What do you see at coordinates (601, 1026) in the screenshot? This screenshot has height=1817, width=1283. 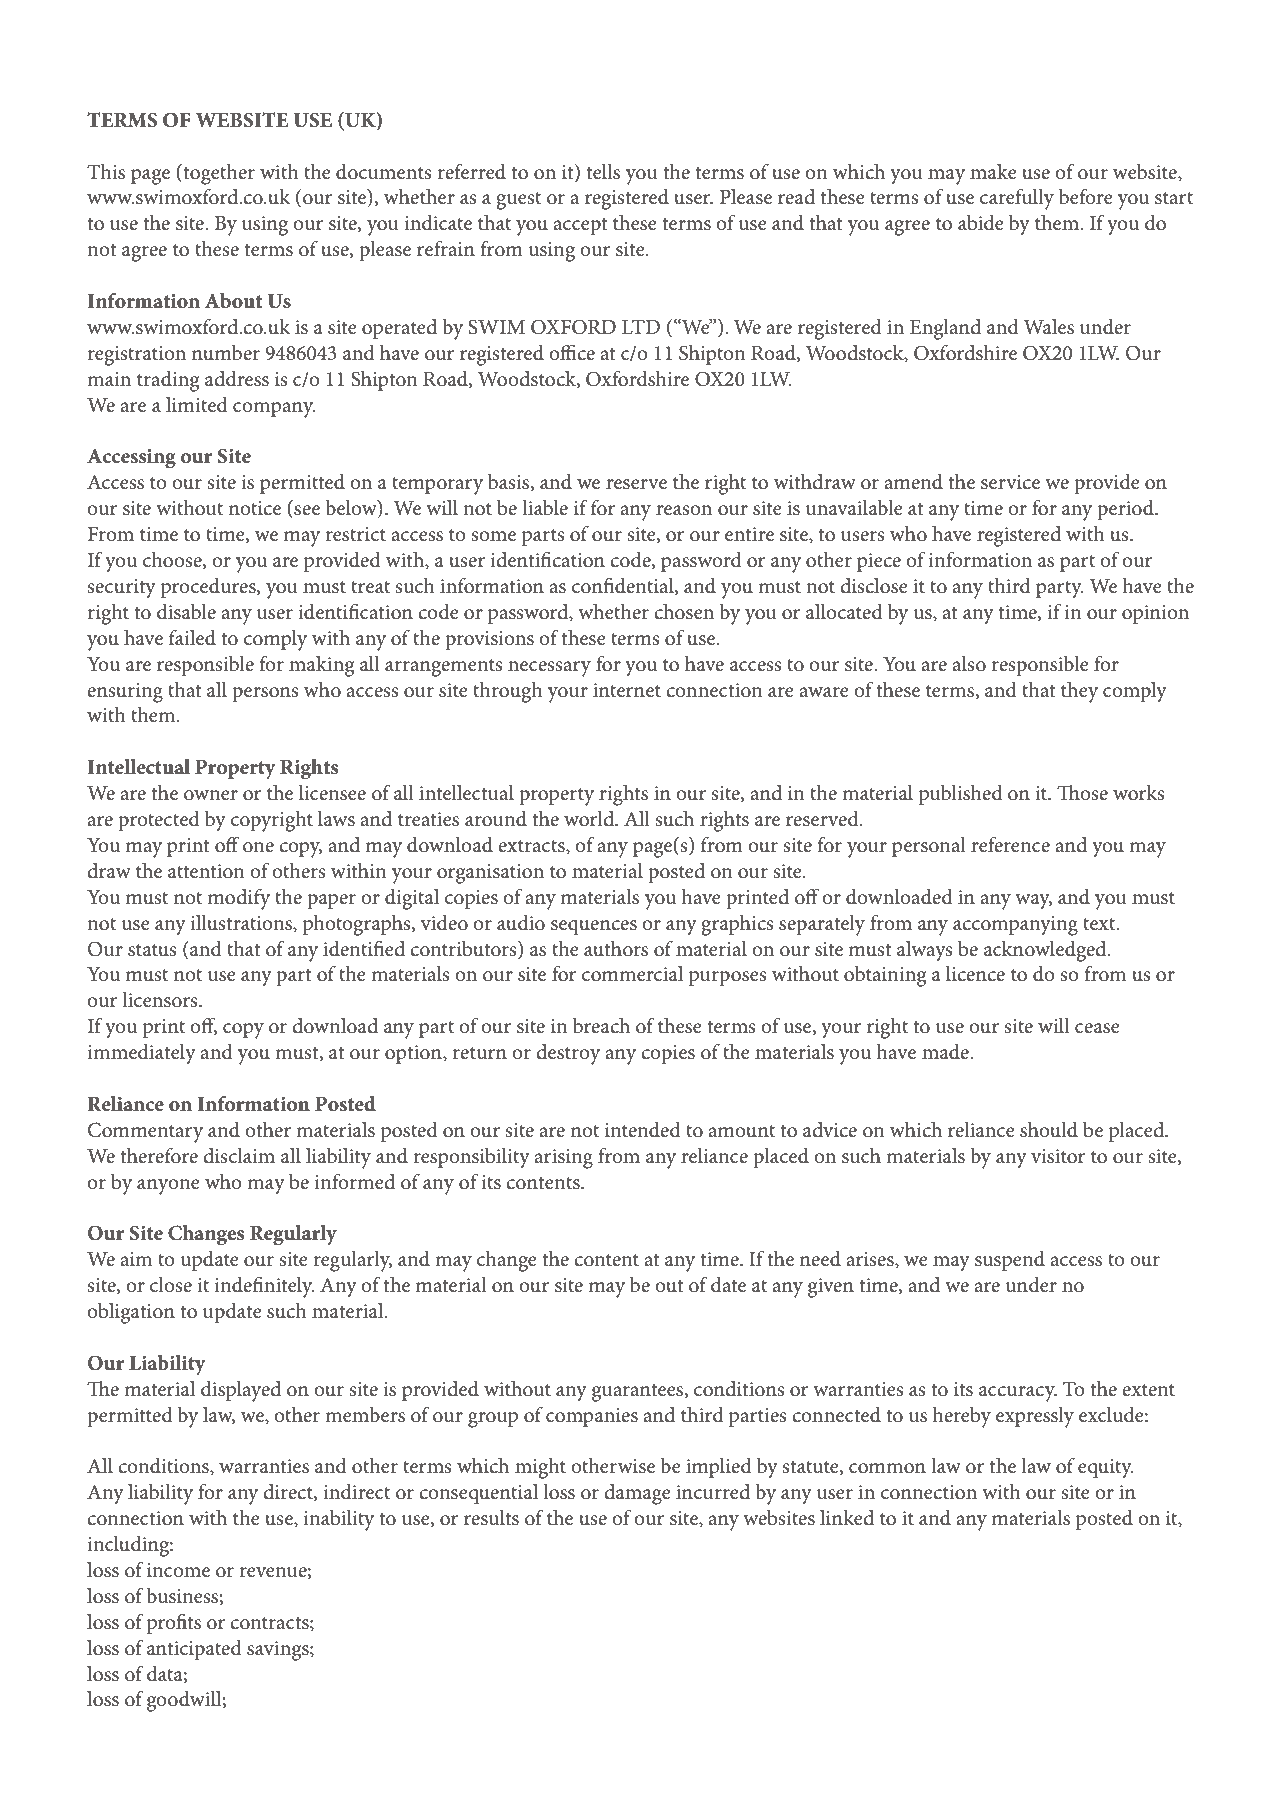 I see `breach` at bounding box center [601, 1026].
